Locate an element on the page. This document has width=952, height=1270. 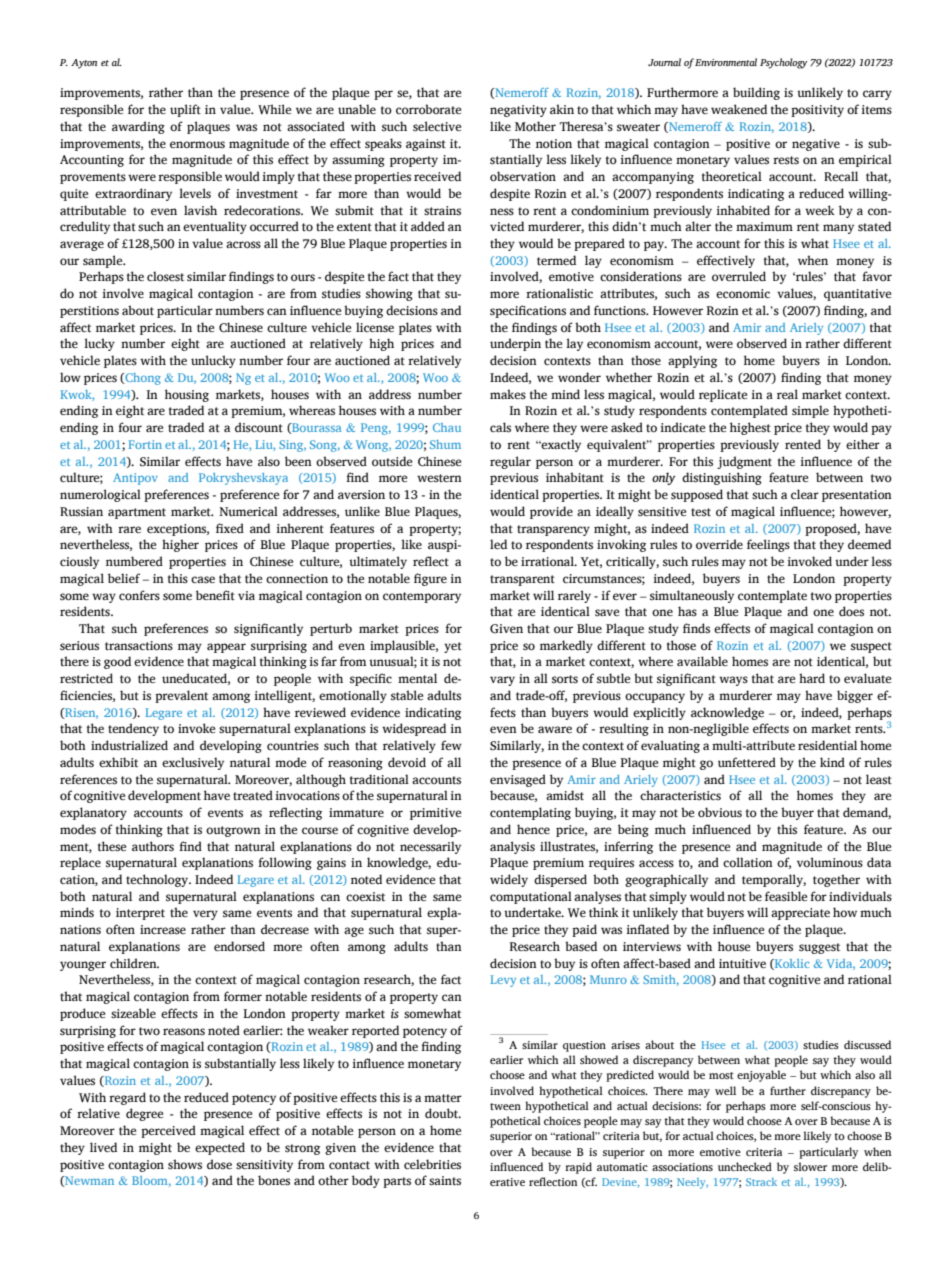
does is located at coordinates (851, 611).
